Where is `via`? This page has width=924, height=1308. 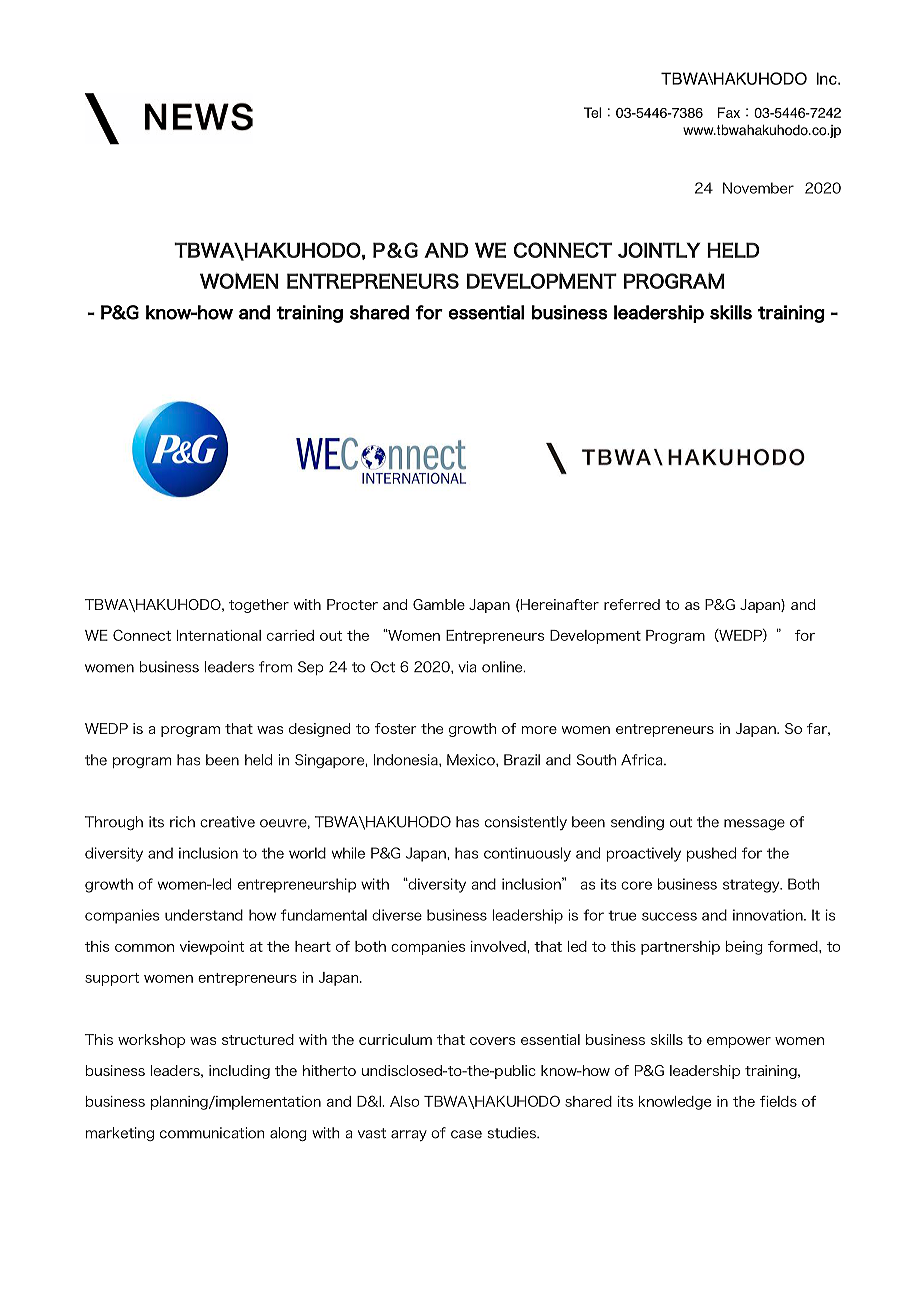 via is located at coordinates (467, 667).
